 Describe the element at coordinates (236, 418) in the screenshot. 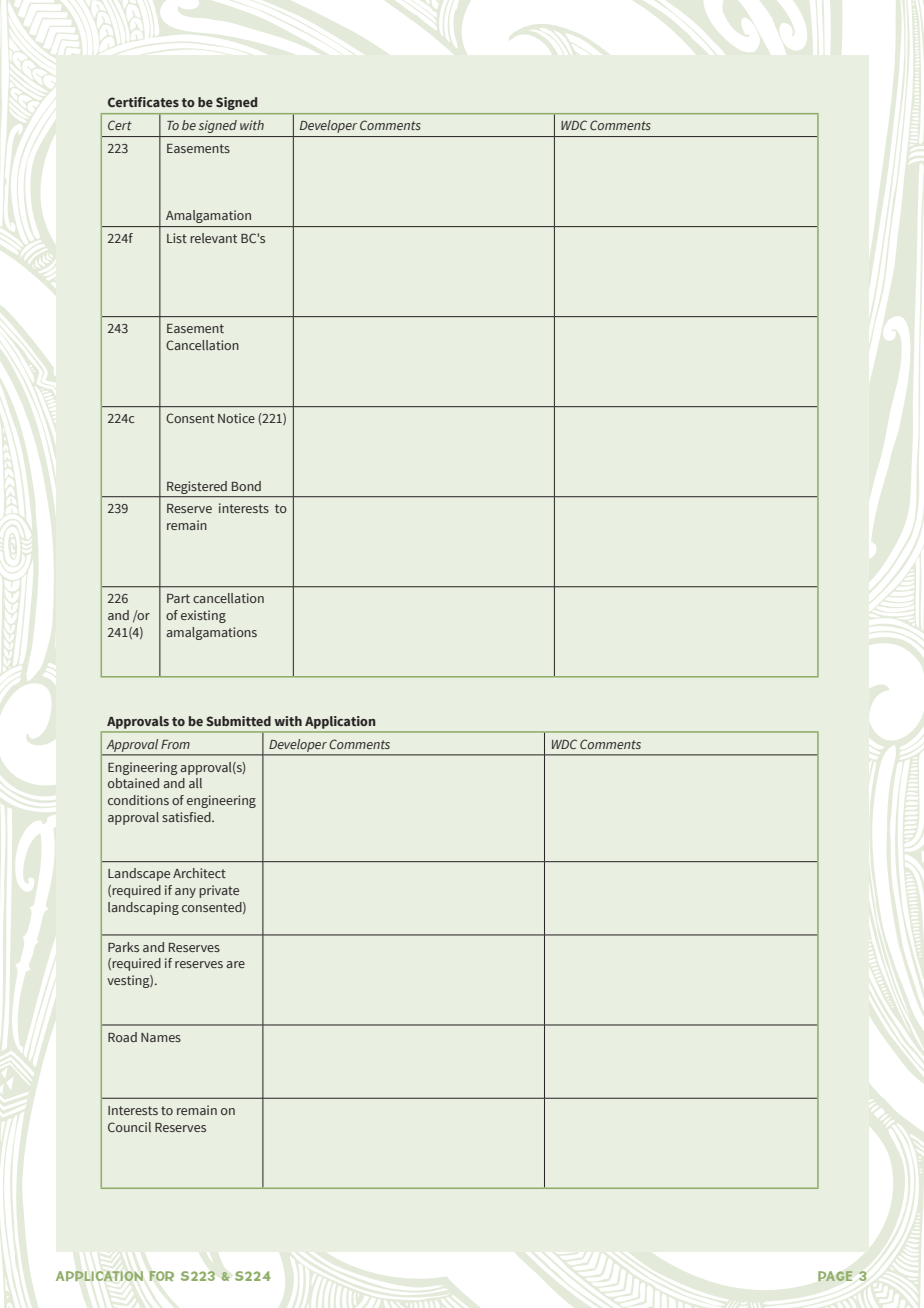

I see `Notice` at that location.
